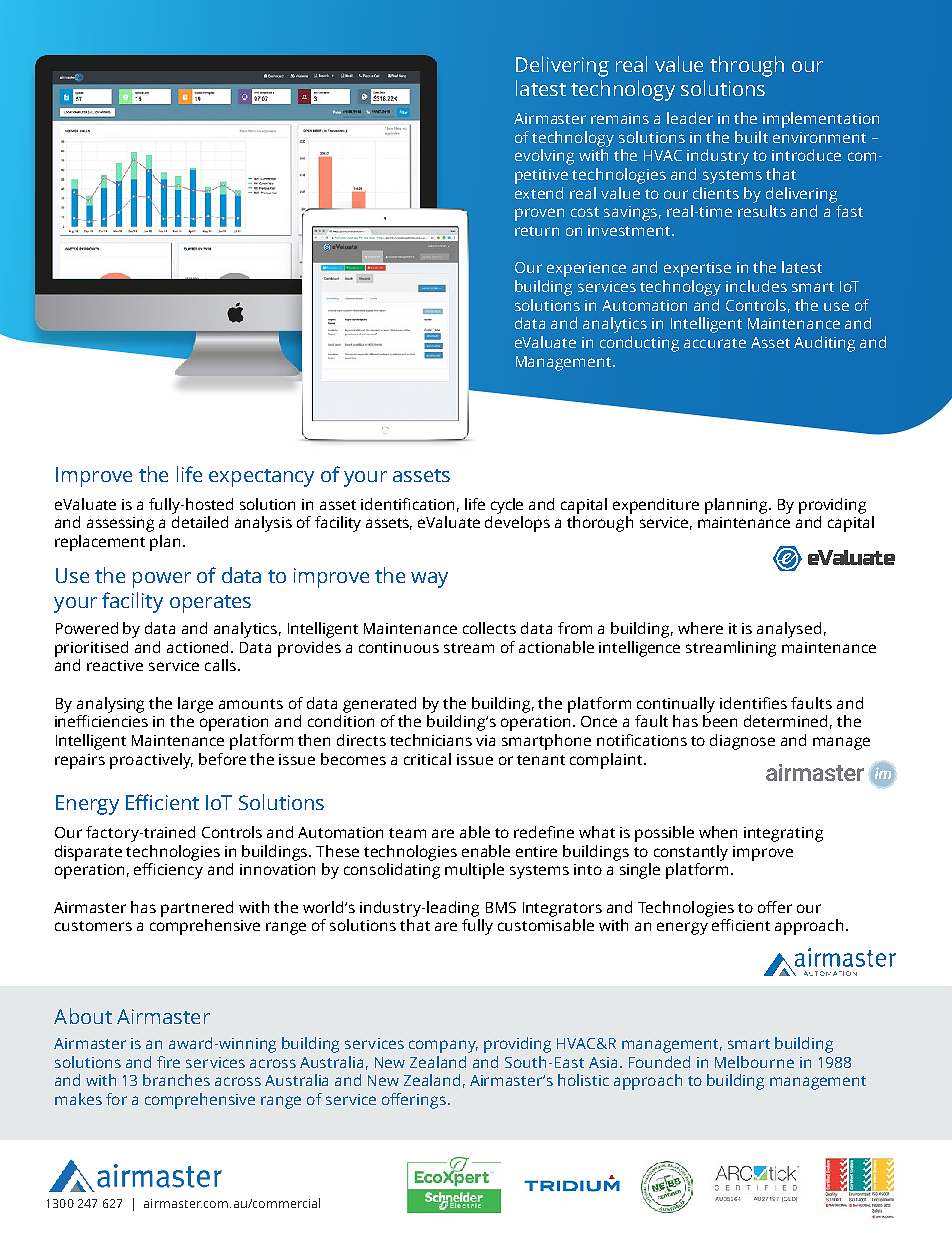 This screenshot has height=1233, width=952. I want to click on fire, so click(168, 1062).
